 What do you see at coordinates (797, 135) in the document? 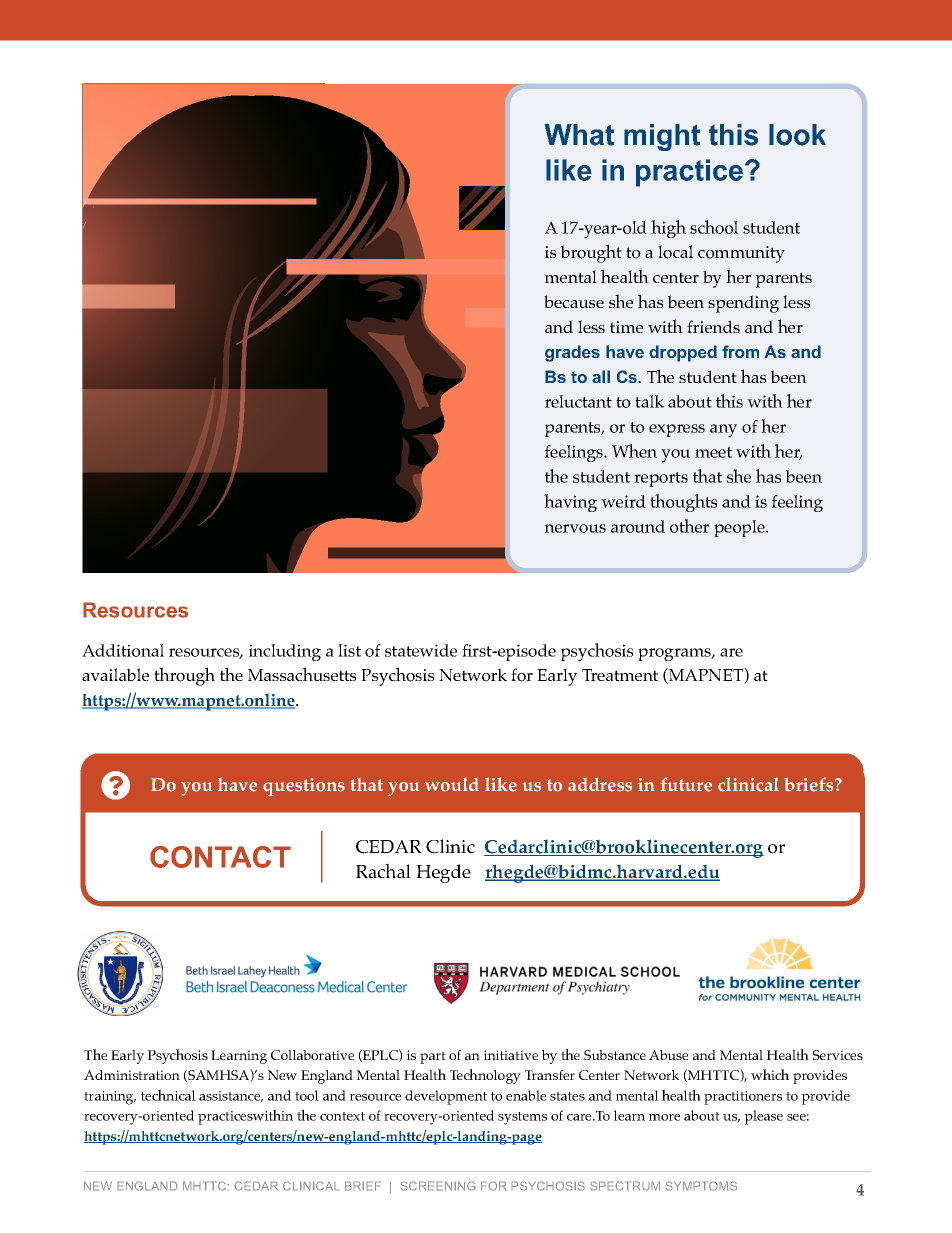
I see `look` at bounding box center [797, 135].
